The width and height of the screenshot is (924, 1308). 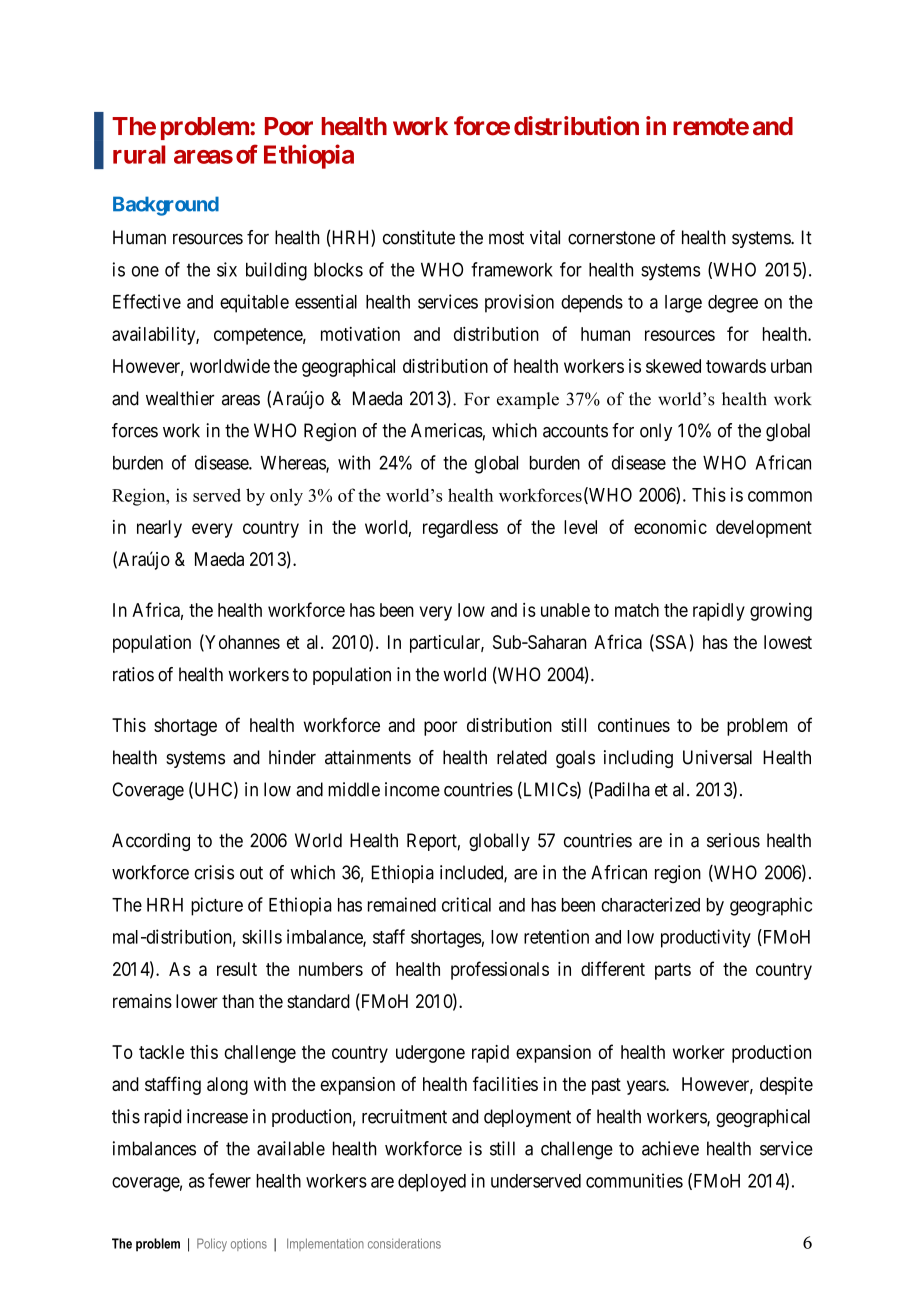 I want to click on related, so click(x=522, y=757).
